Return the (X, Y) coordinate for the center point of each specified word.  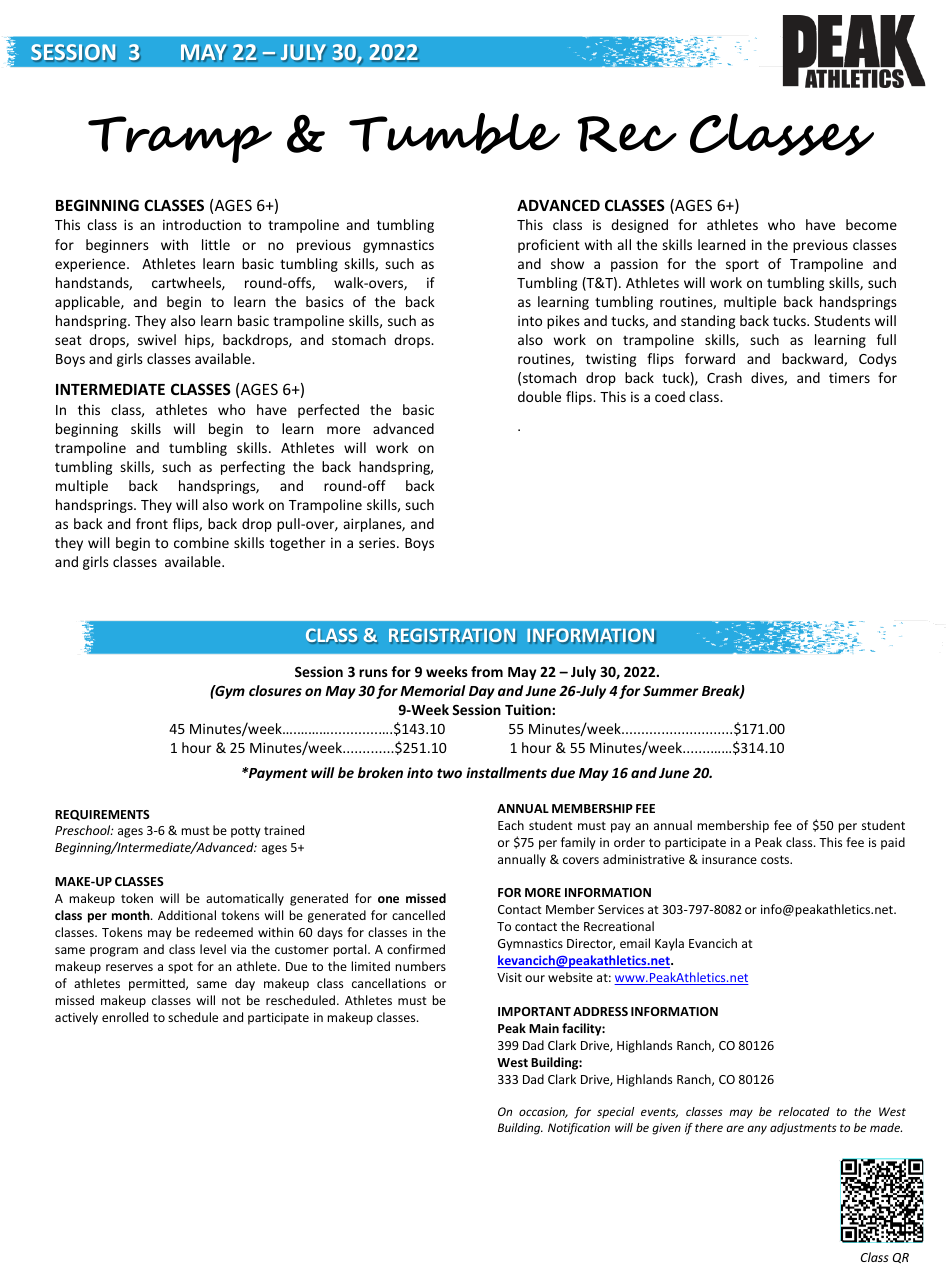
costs (776, 859)
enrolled (125, 1017)
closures (275, 690)
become (871, 224)
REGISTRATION (452, 636)
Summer (670, 691)
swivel (157, 339)
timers (849, 377)
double (539, 396)
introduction (202, 224)
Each (511, 825)
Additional (187, 915)
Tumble (454, 133)
